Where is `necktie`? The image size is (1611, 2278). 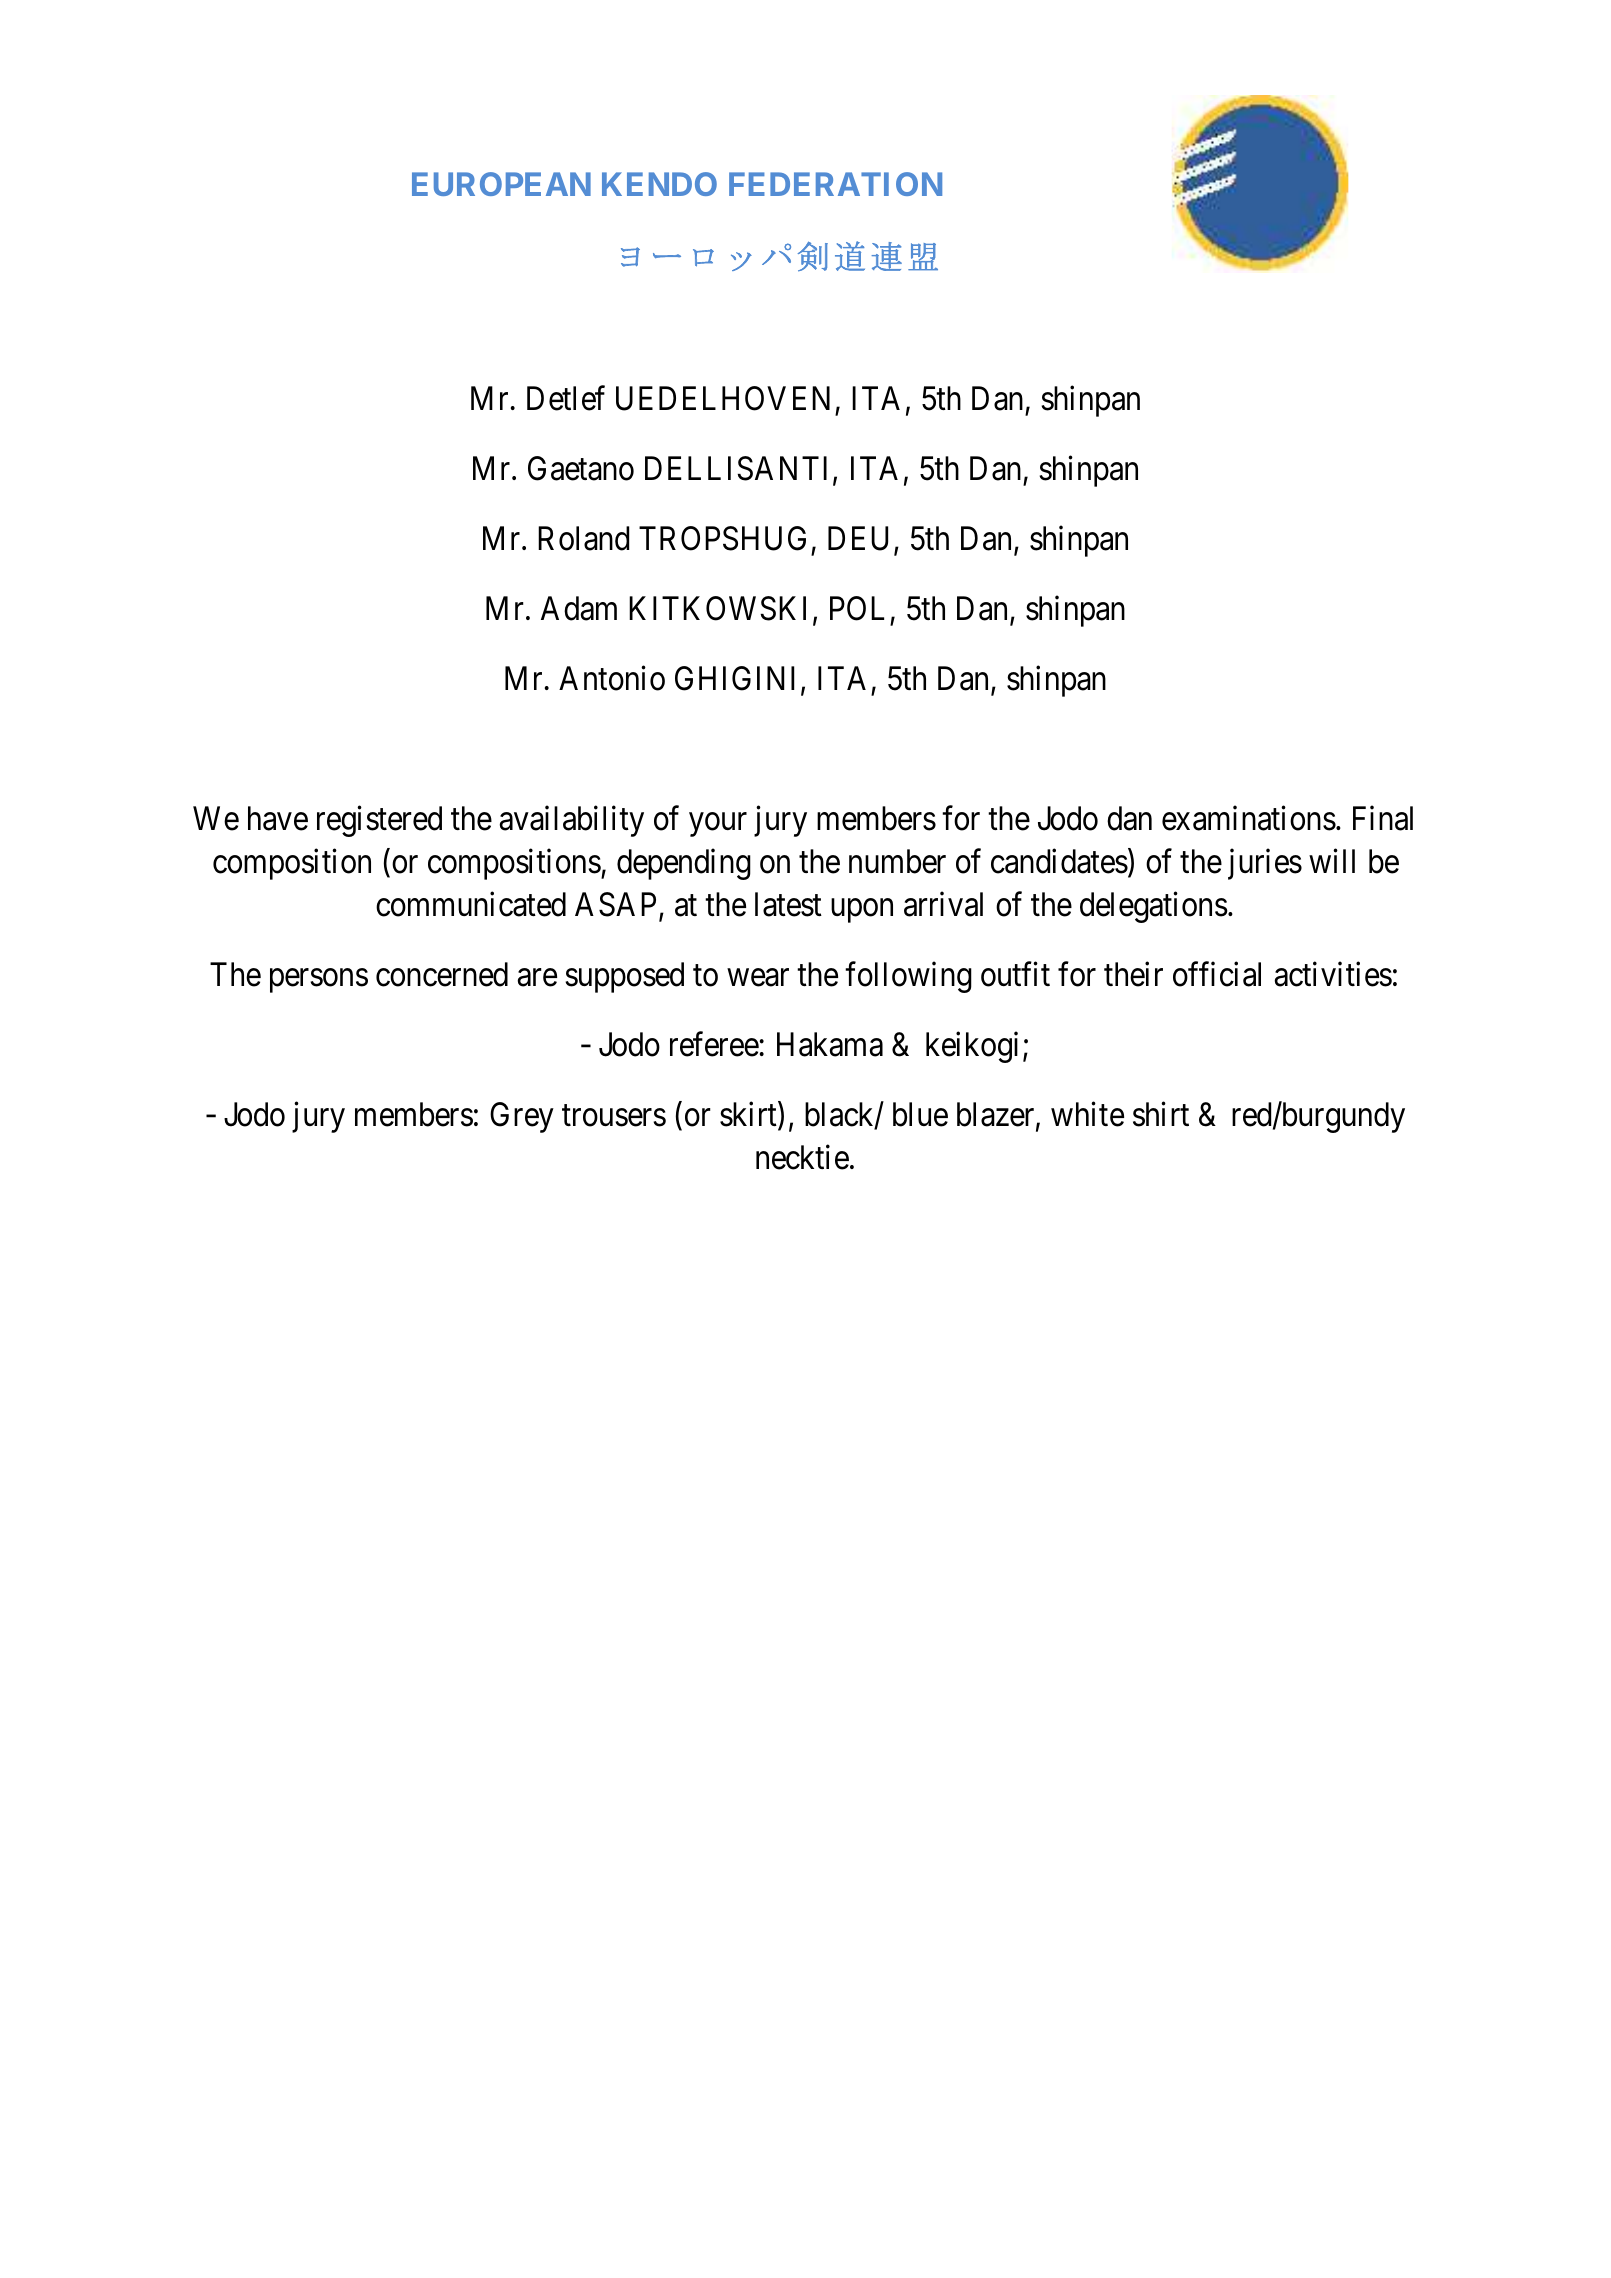
necktie is located at coordinates (802, 1157).
